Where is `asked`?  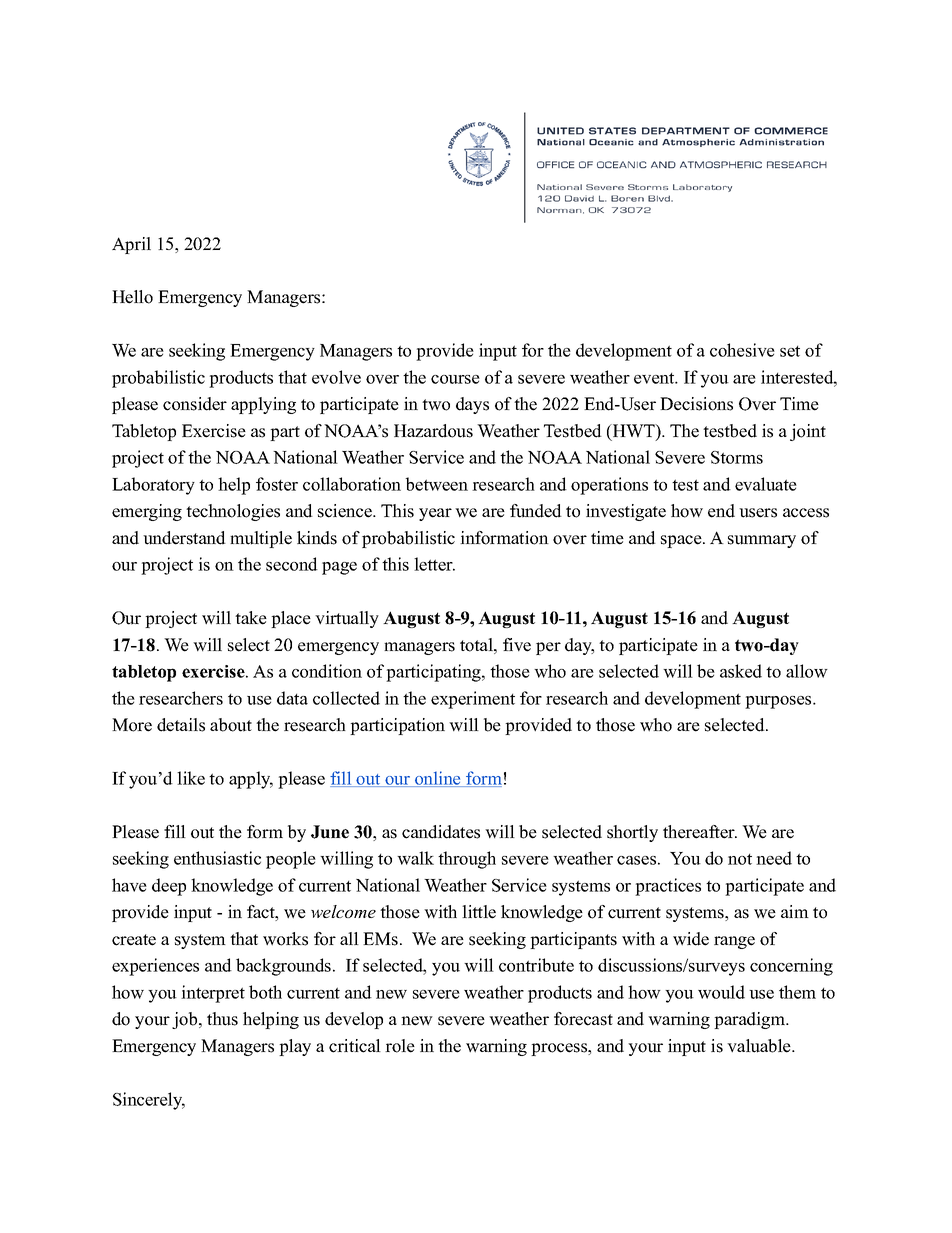 asked is located at coordinates (741, 671).
